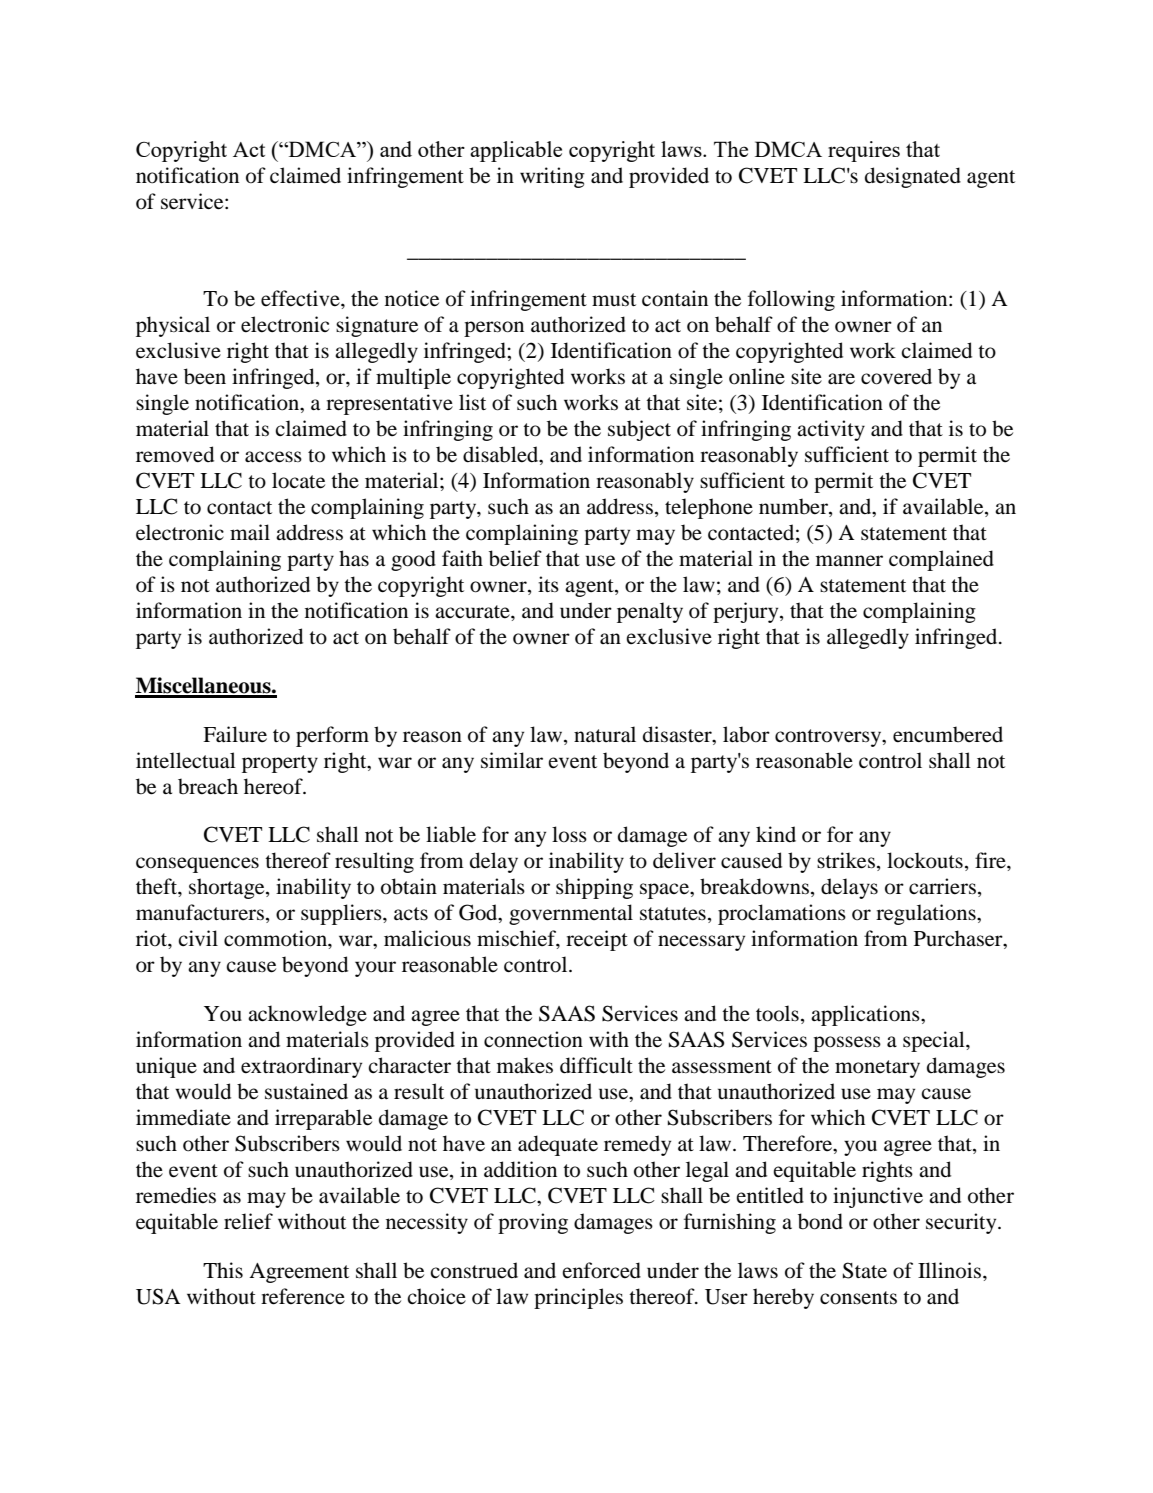 Image resolution: width=1153 pixels, height=1493 pixels. What do you see at coordinates (301, 298) in the image?
I see `effective` at bounding box center [301, 298].
